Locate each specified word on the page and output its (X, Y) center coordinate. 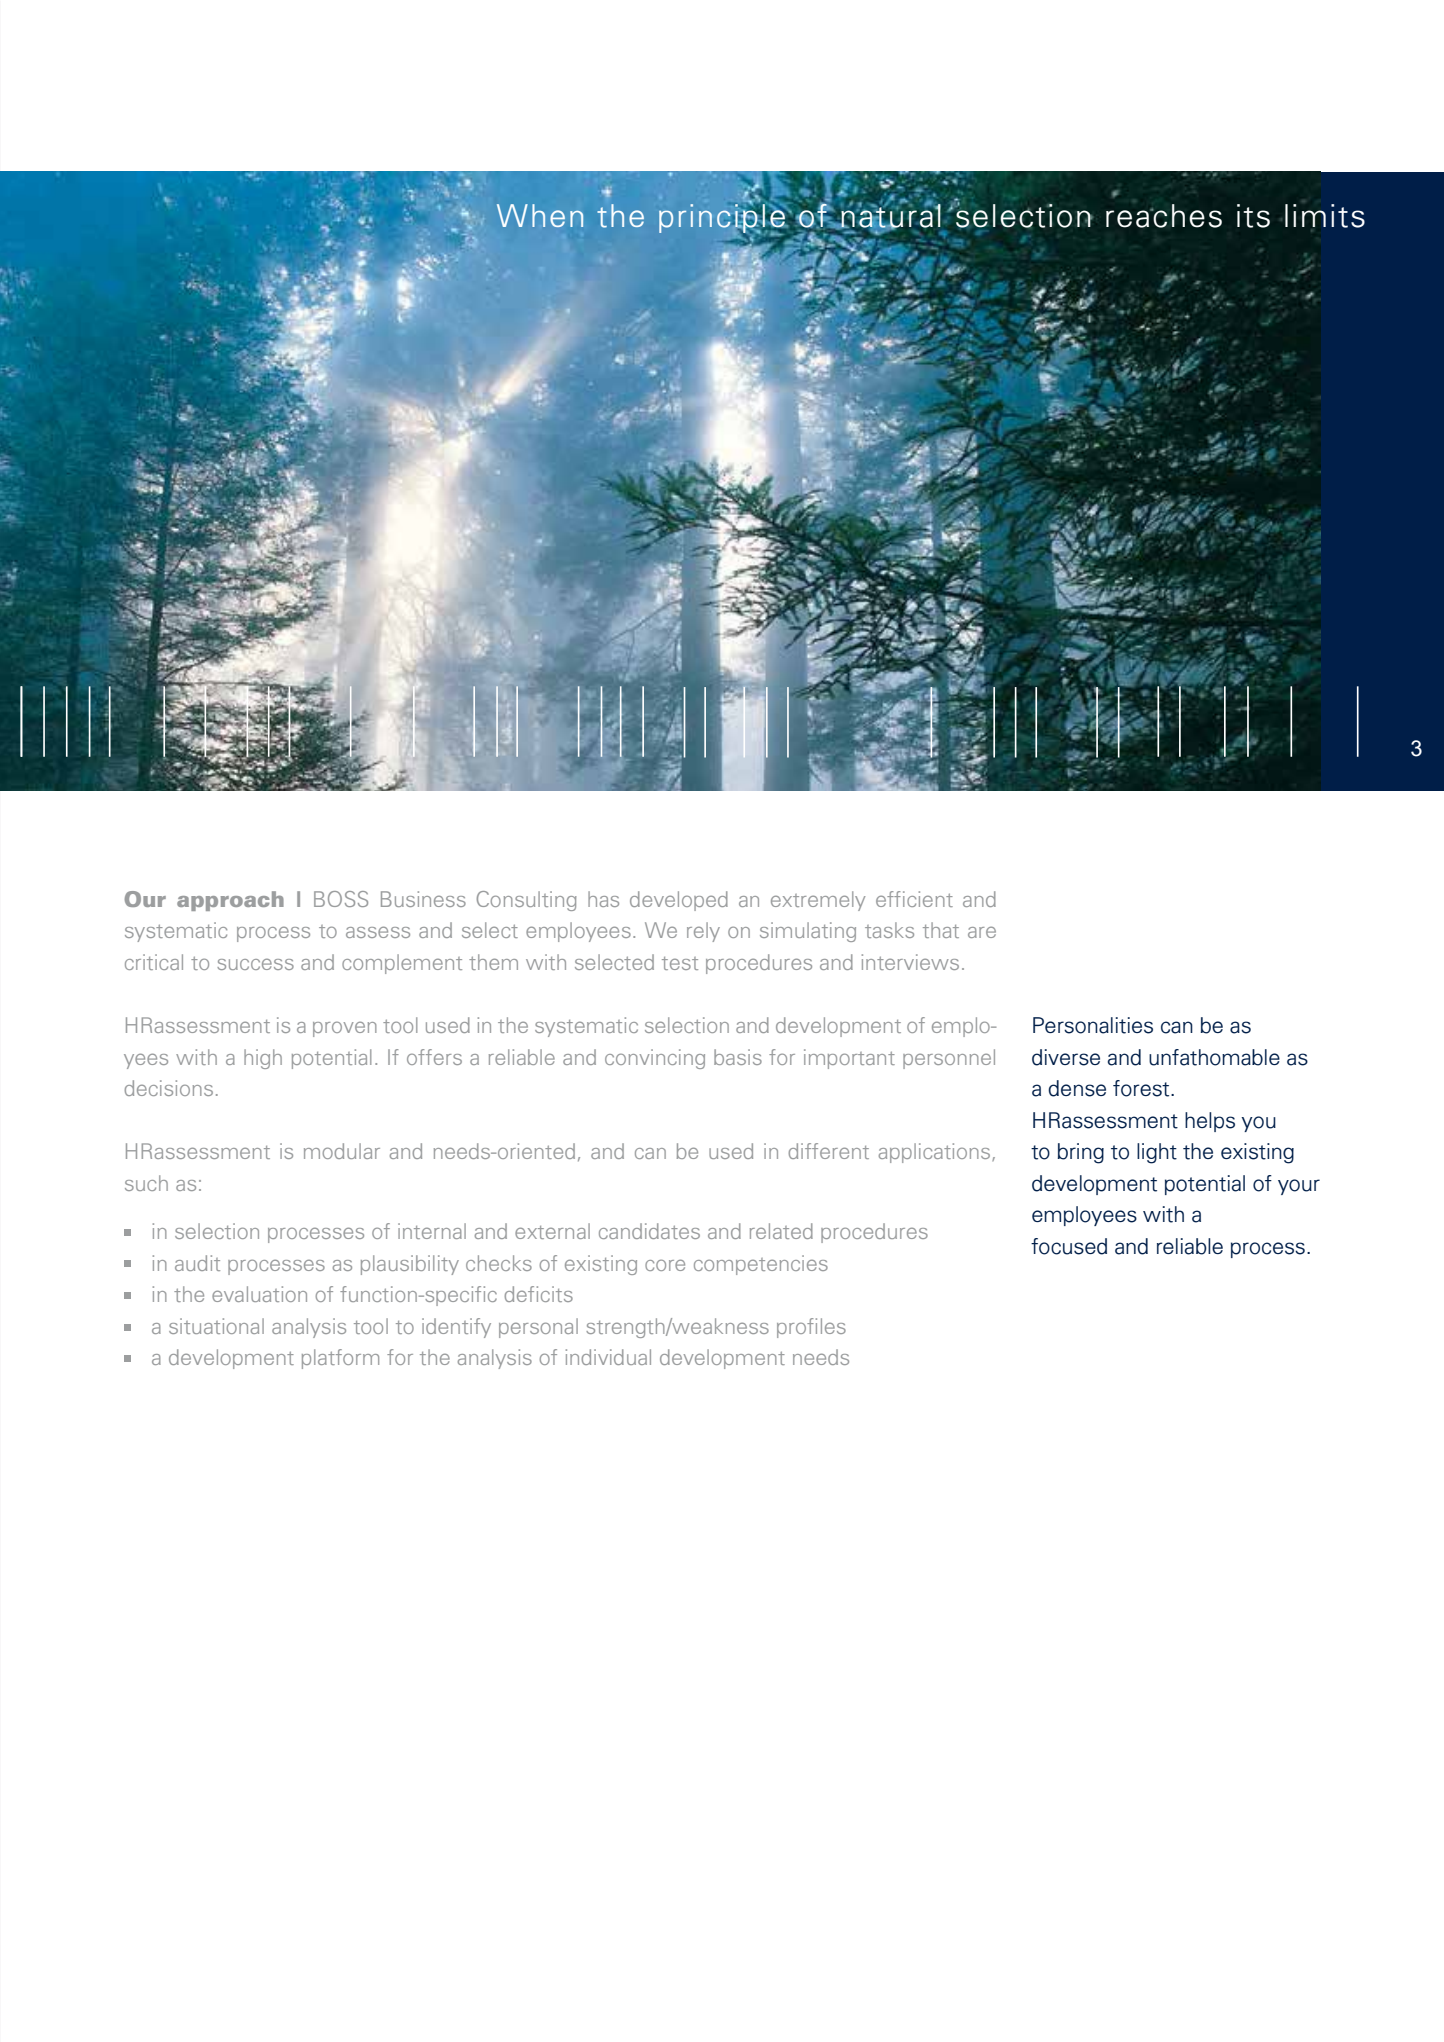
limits (1325, 216)
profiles (811, 1328)
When (540, 215)
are (982, 932)
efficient (914, 899)
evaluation (259, 1294)
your (1299, 1187)
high (263, 1059)
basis (738, 1057)
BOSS (341, 899)
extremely (818, 901)
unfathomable (1214, 1057)
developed (679, 901)
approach (230, 901)
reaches (1164, 216)
